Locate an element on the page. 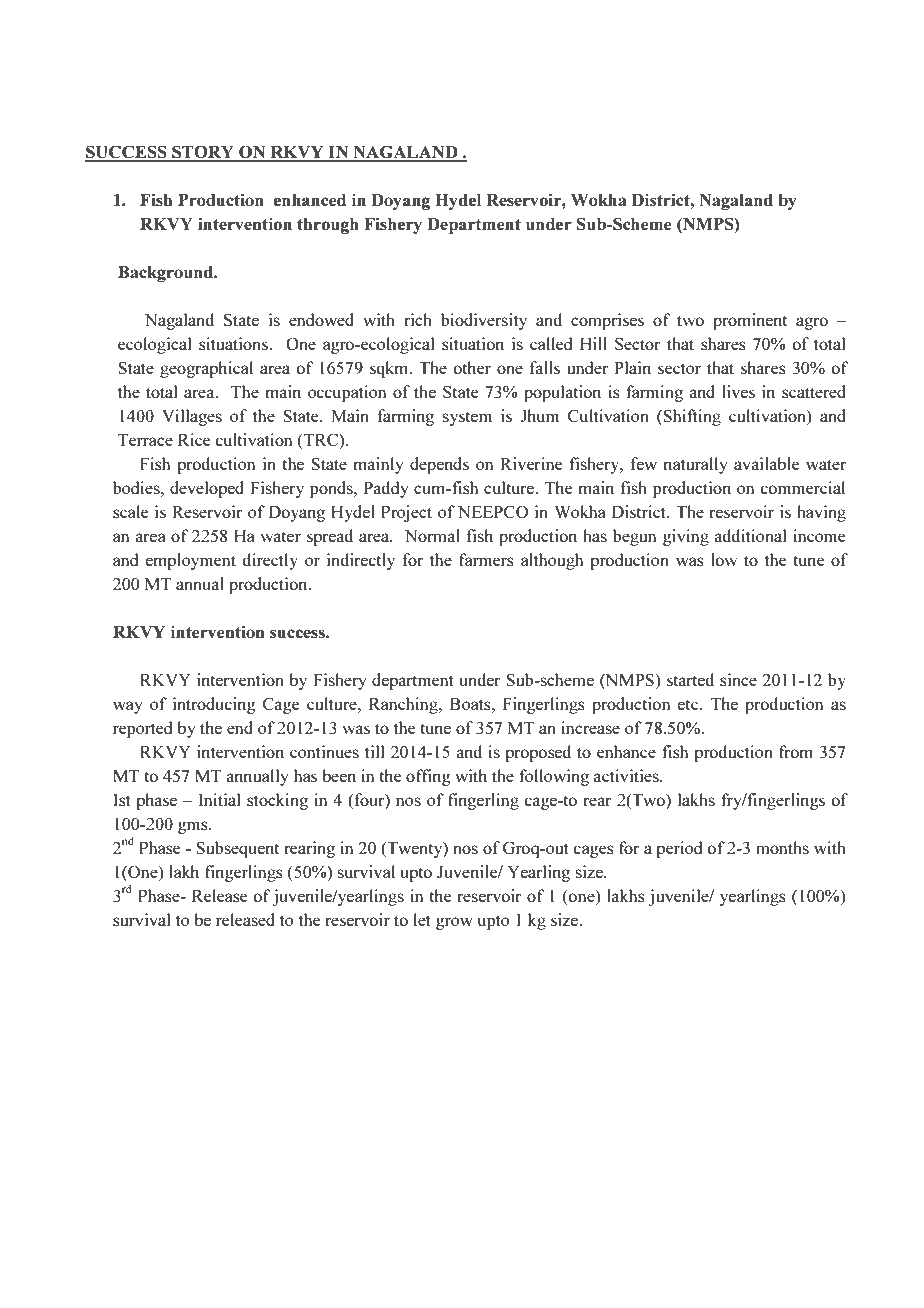 This page has width=924, height=1308. STORY is located at coordinates (203, 153).
